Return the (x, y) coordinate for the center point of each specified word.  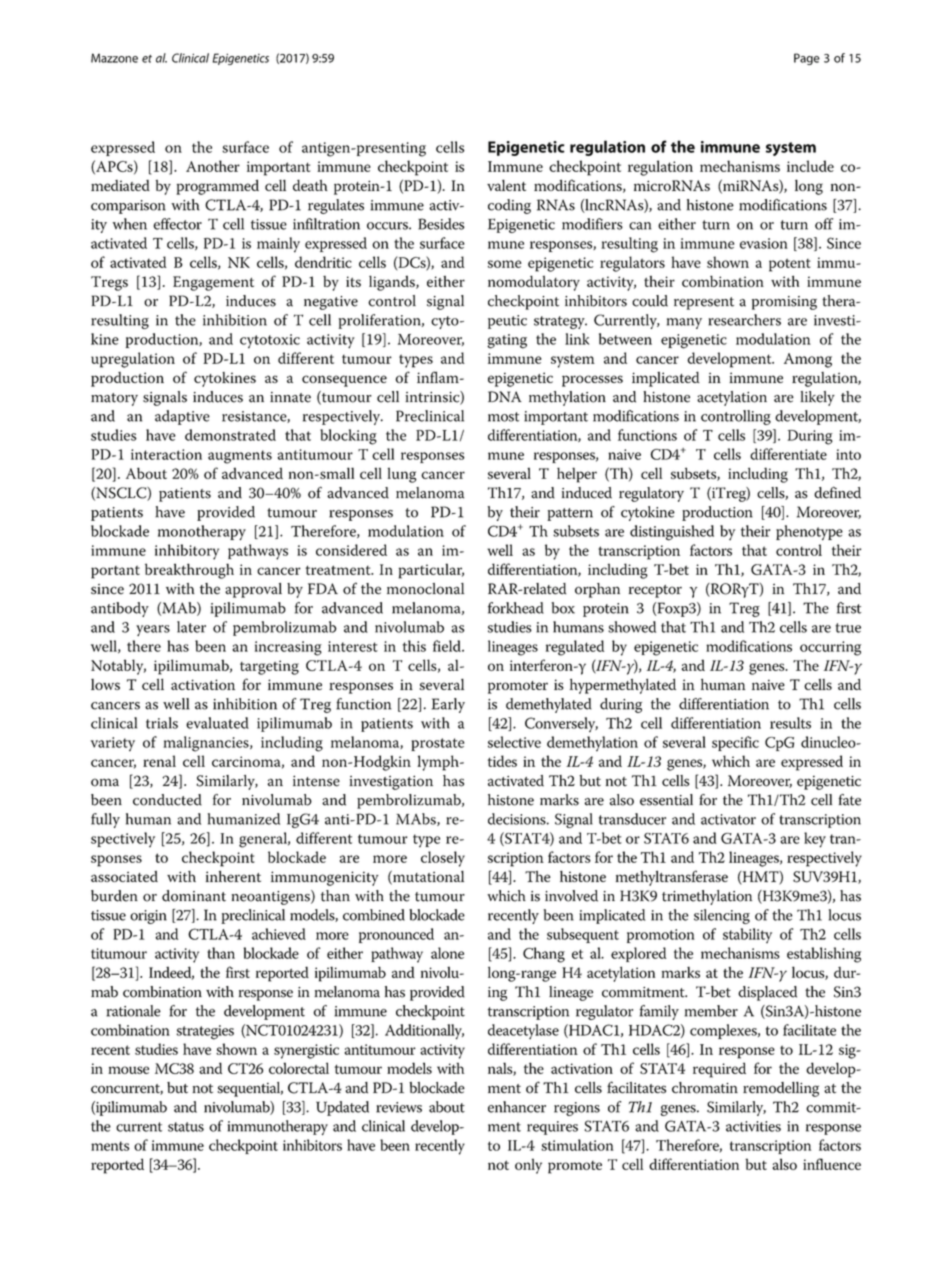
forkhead (516, 608)
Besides (441, 224)
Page (807, 59)
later (191, 627)
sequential (250, 1089)
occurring (830, 648)
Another (213, 166)
